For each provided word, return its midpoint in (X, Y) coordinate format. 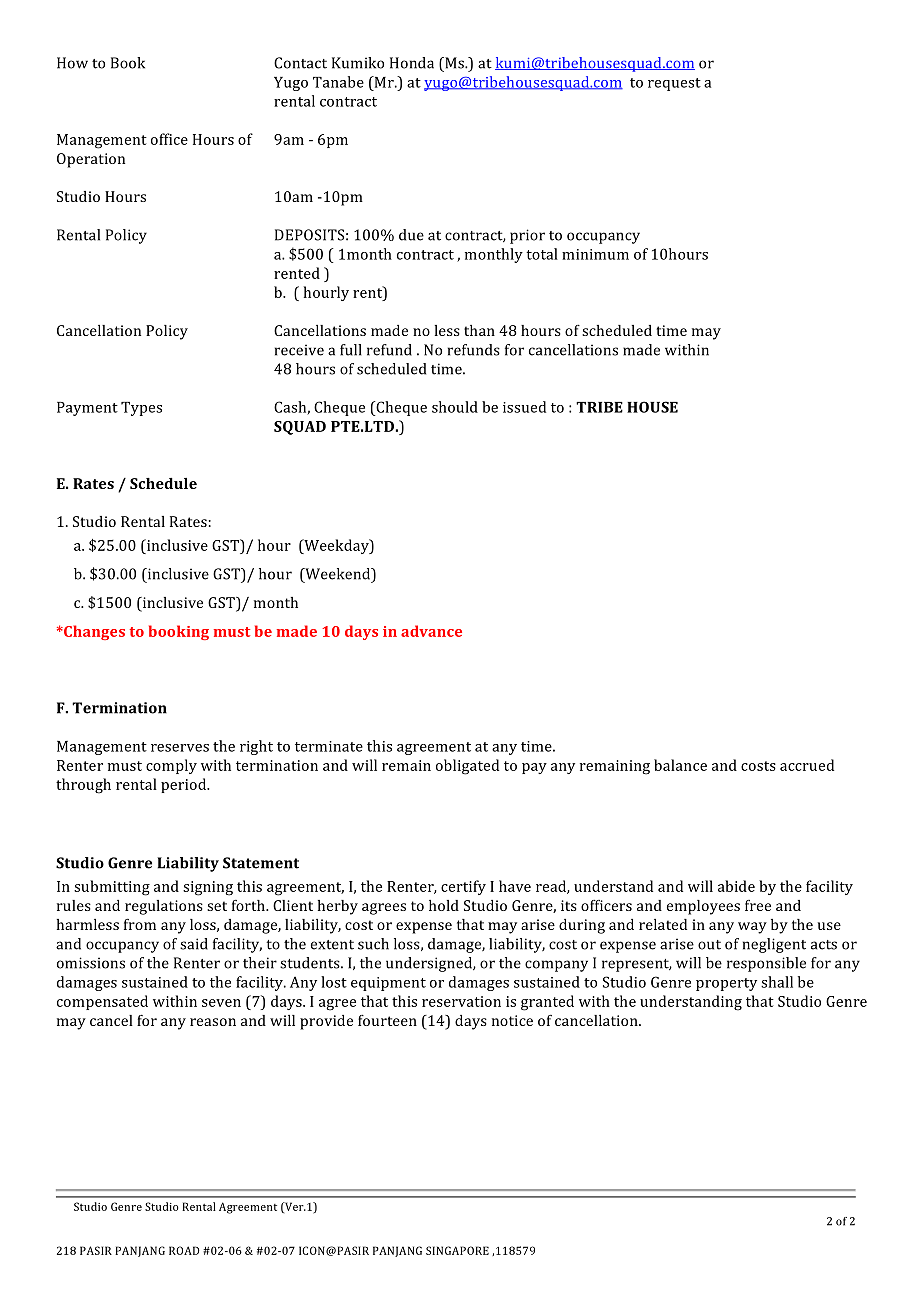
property (726, 984)
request (674, 84)
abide (736, 886)
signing (208, 888)
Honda (412, 63)
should (455, 407)
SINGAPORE (457, 1250)
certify (463, 887)
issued (524, 407)
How (72, 63)
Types (141, 409)
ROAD (184, 1250)
